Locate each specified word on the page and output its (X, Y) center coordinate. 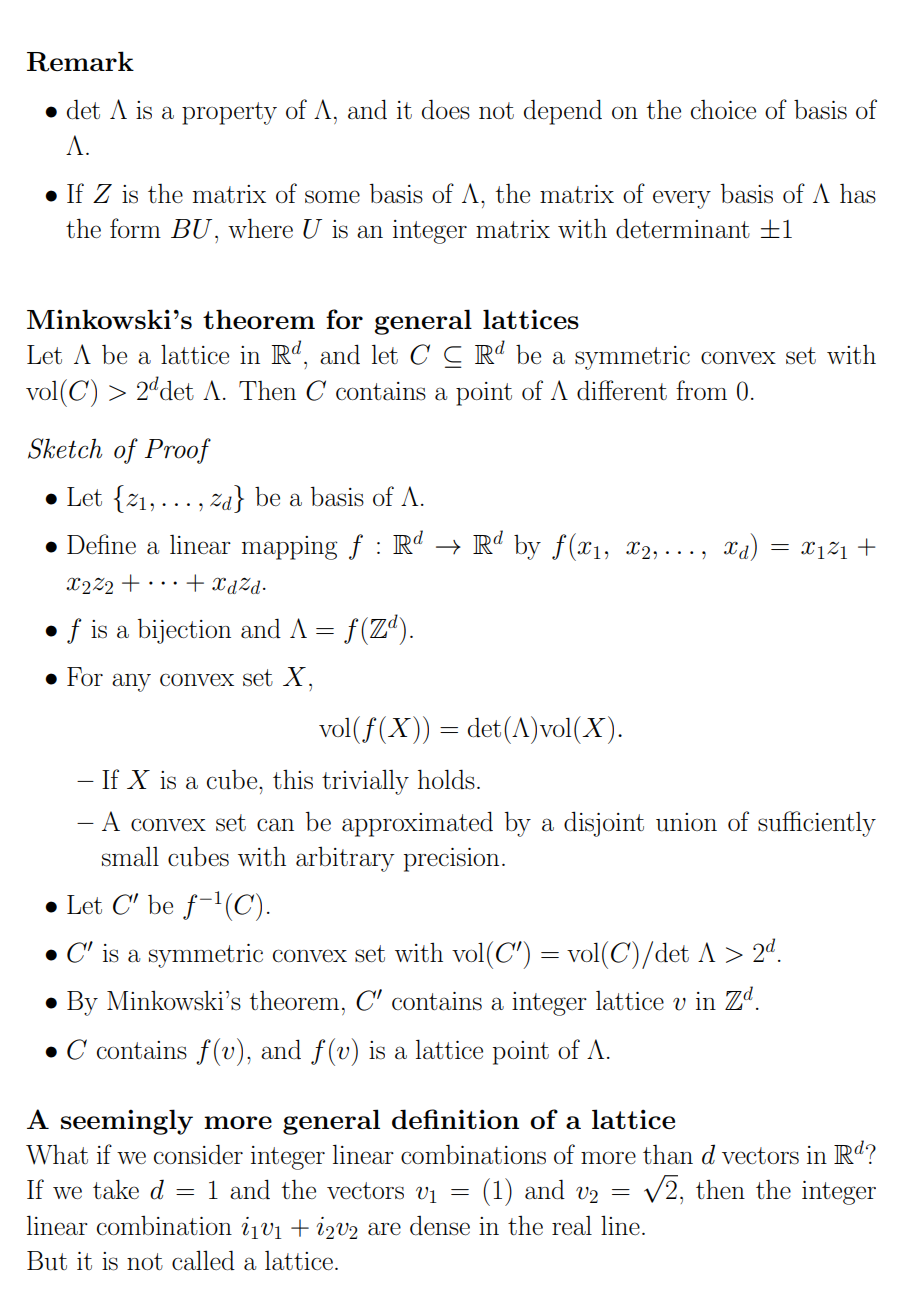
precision (451, 860)
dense (440, 1226)
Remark (80, 61)
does (446, 109)
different (622, 390)
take (116, 1189)
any (131, 682)
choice (723, 110)
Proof (178, 451)
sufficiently (817, 824)
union (686, 822)
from (701, 390)
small (130, 857)
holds (446, 779)
